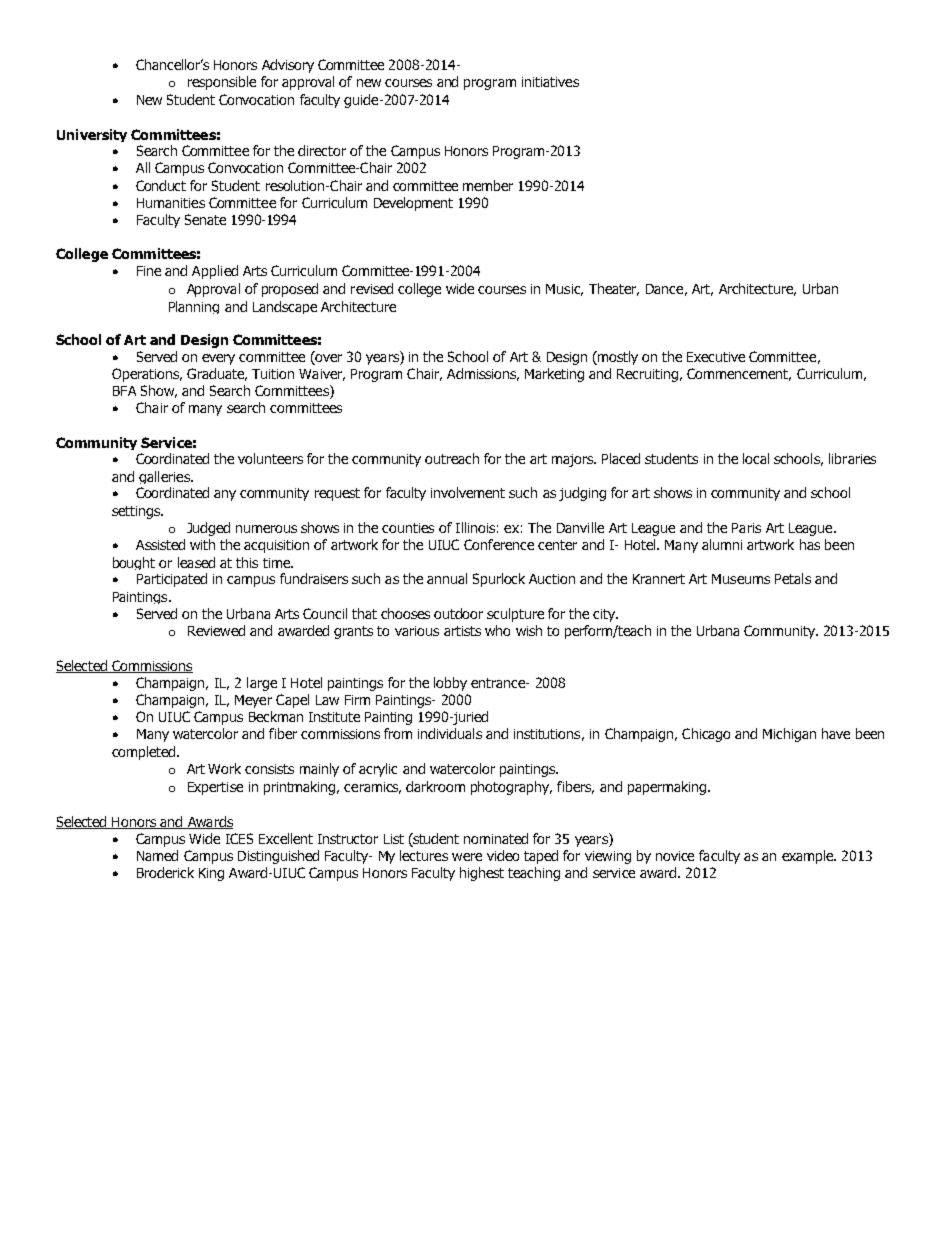 This screenshot has width=952, height=1233. What do you see at coordinates (554, 375) in the screenshot?
I see `Marketing` at bounding box center [554, 375].
